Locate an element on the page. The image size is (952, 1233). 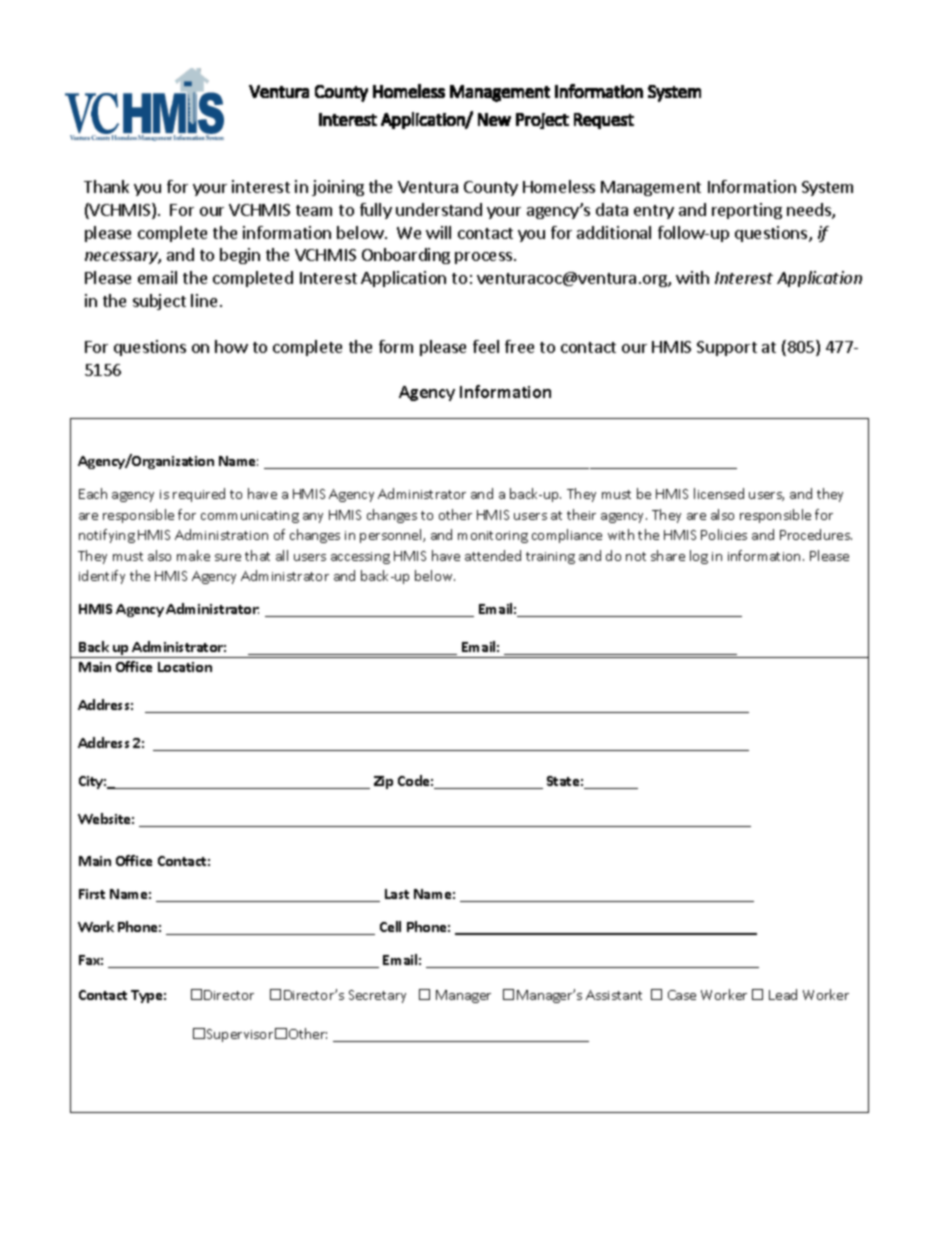
New is located at coordinates (494, 119).
